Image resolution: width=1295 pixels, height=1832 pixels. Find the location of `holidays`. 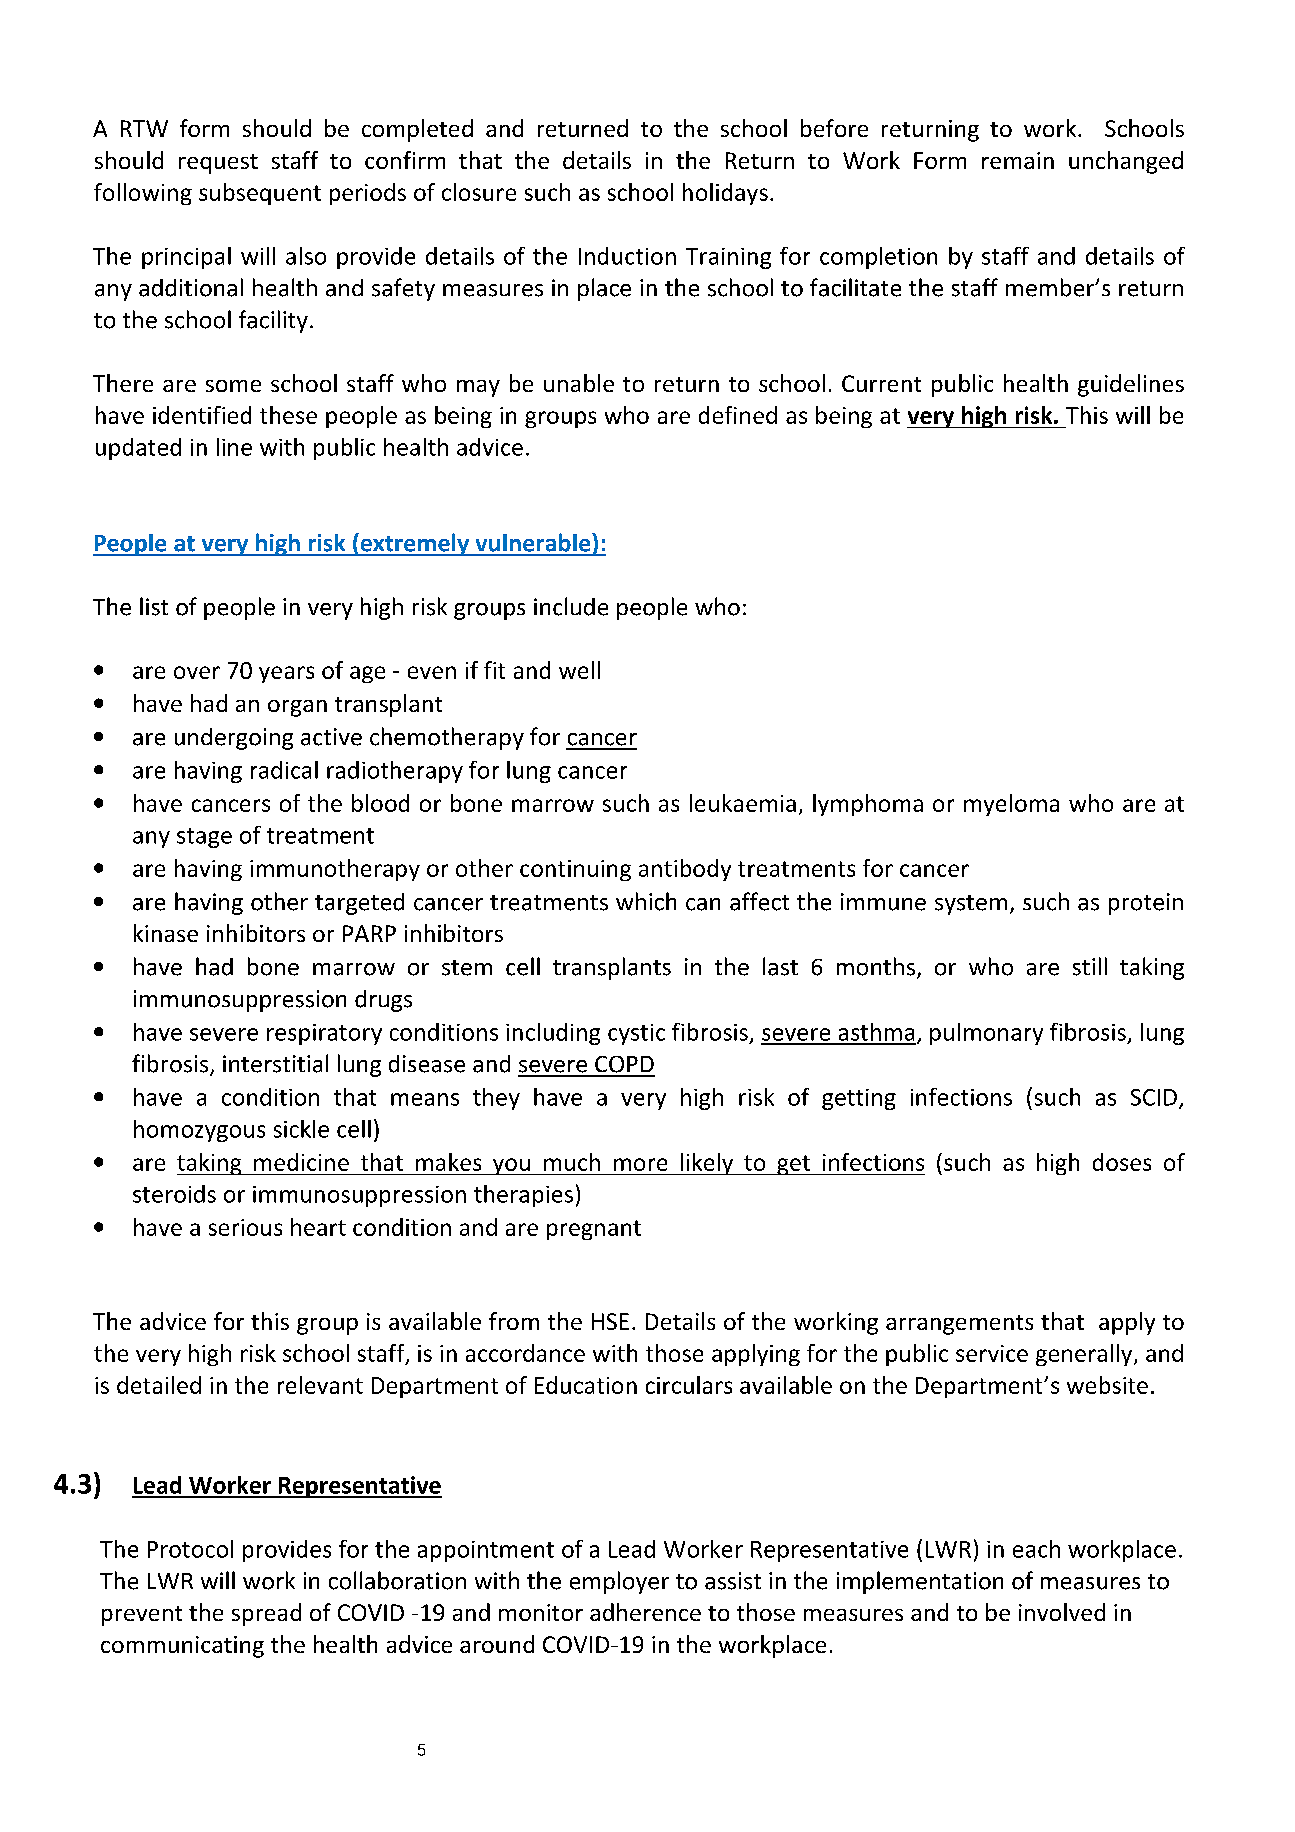

holidays is located at coordinates (725, 194).
